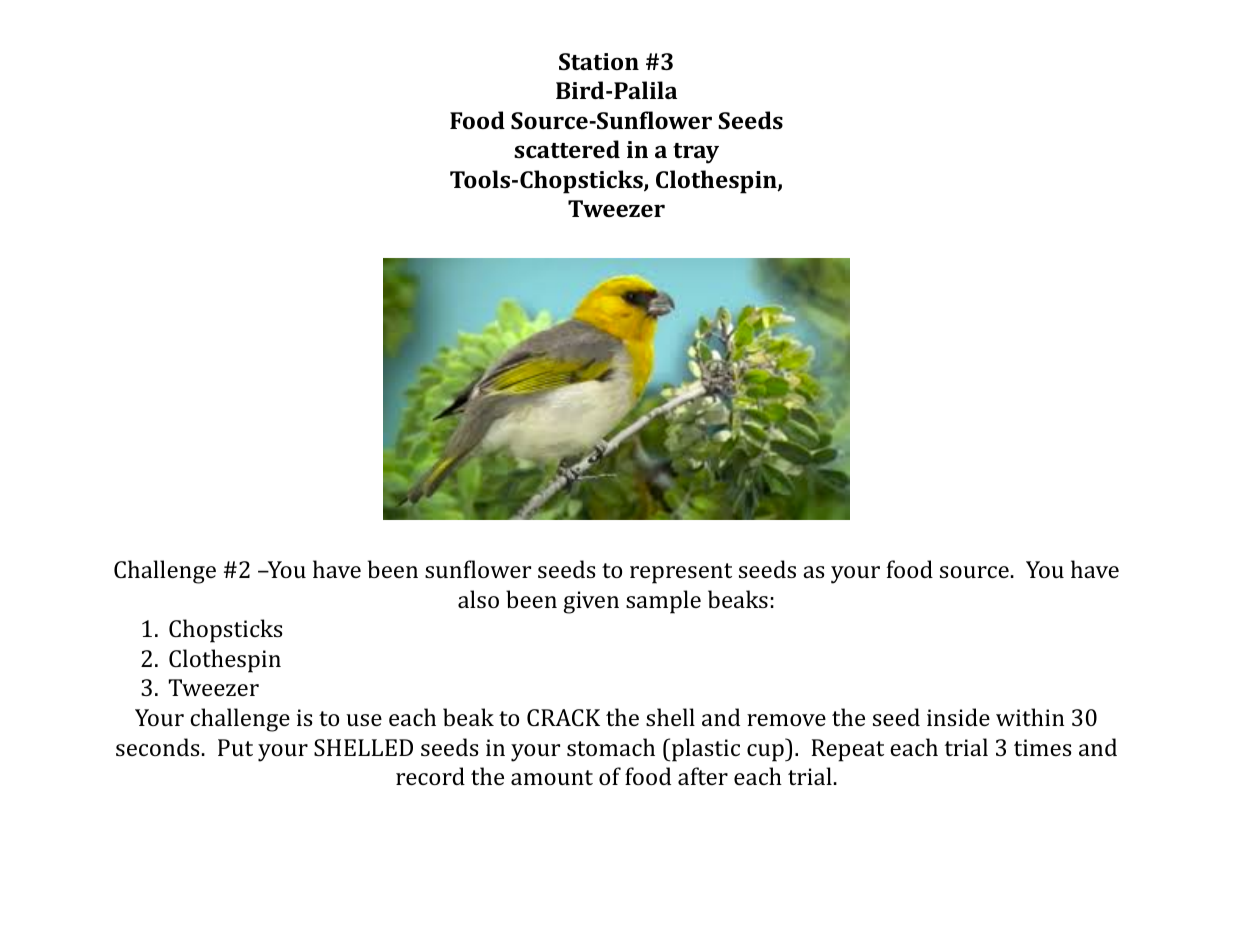  What do you see at coordinates (364, 720) in the screenshot?
I see `use` at bounding box center [364, 720].
